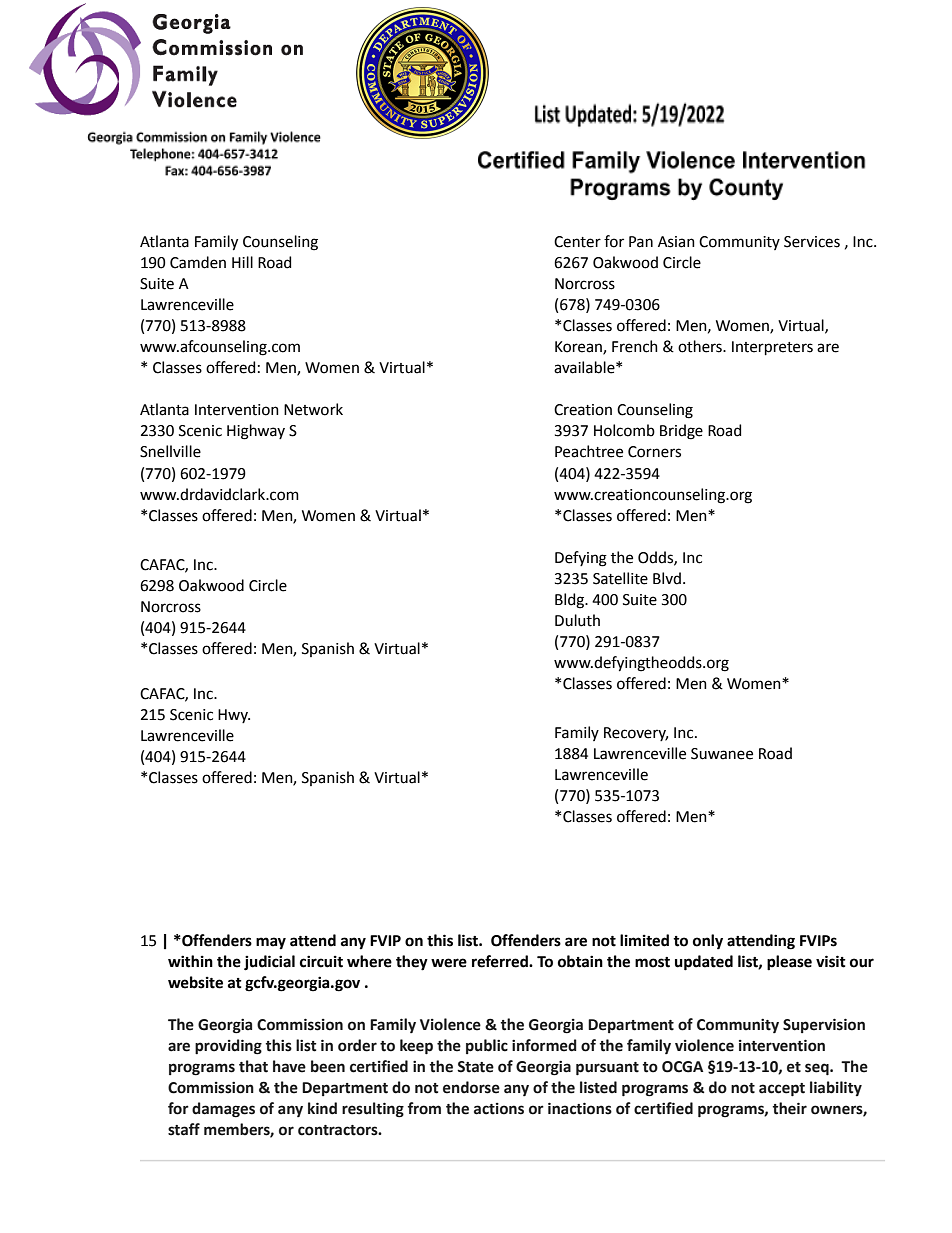 The image size is (952, 1233). What do you see at coordinates (722, 754) in the image?
I see `Suwanee` at bounding box center [722, 754].
